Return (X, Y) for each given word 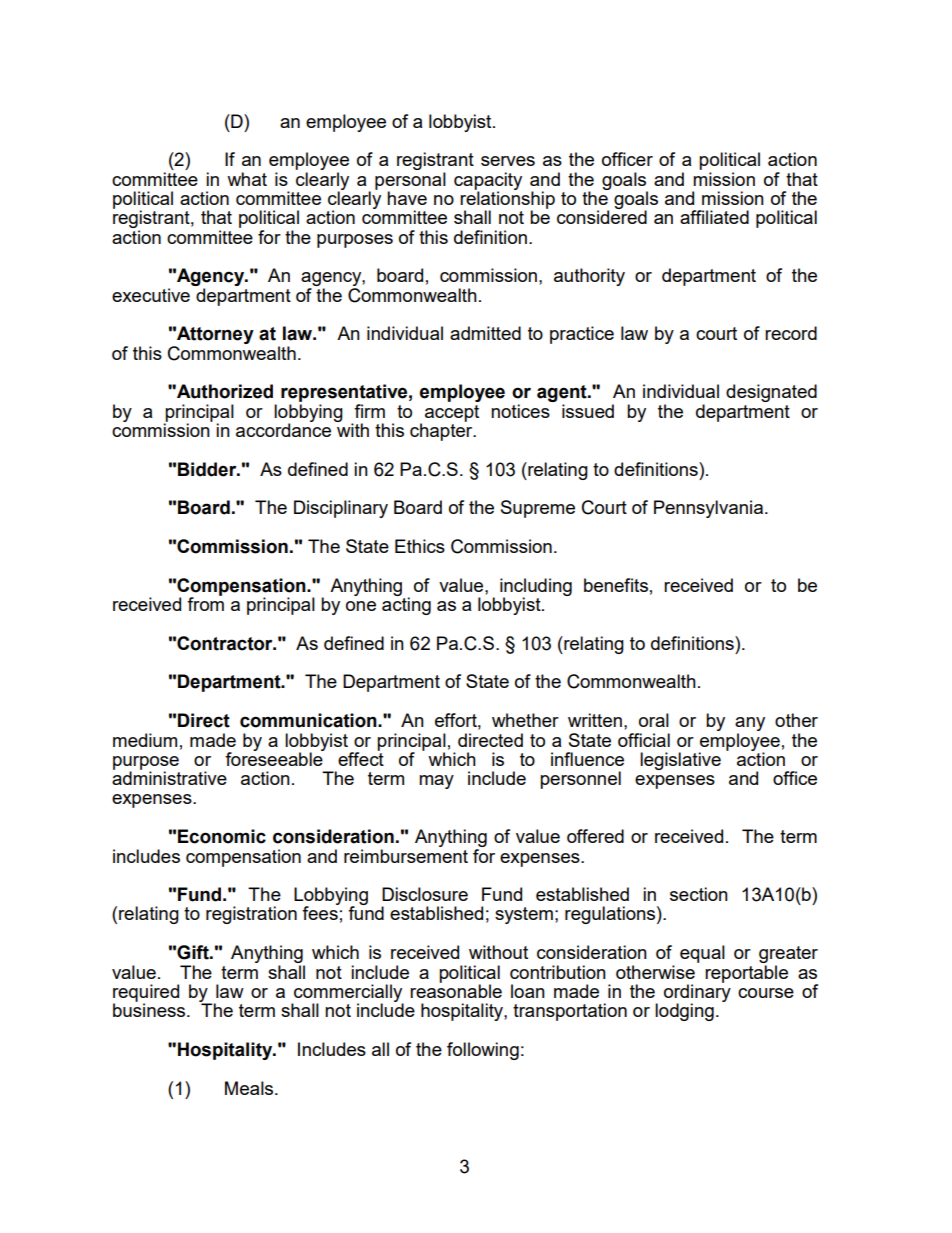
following (483, 1051)
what (247, 179)
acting (406, 605)
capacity (488, 182)
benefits (616, 585)
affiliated (714, 217)
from (205, 603)
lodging (684, 1012)
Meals (250, 1088)
